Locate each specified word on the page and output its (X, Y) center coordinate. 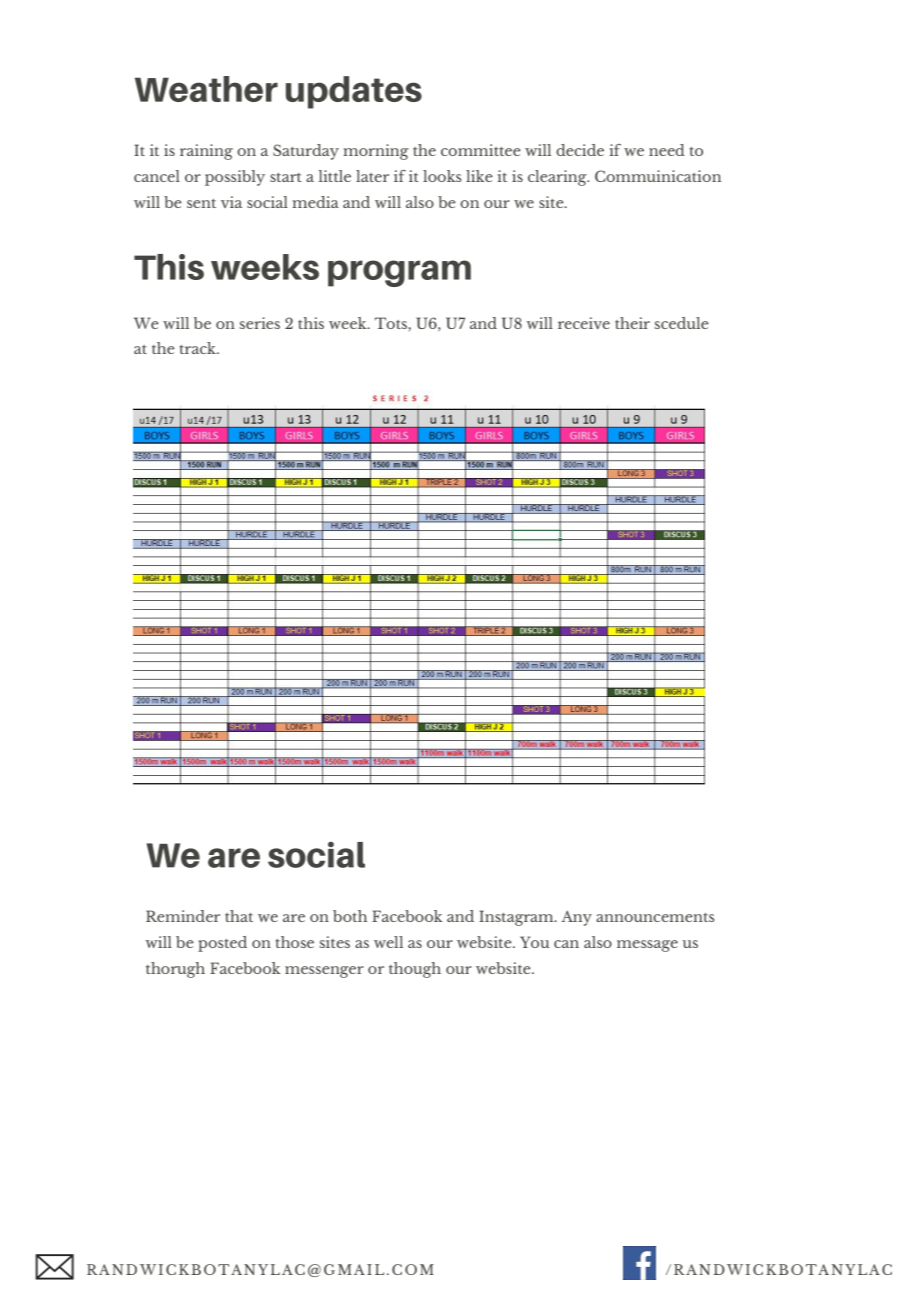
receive (584, 323)
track (199, 348)
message (647, 946)
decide (580, 150)
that (239, 916)
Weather (206, 89)
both (350, 916)
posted (222, 944)
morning (376, 152)
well (388, 942)
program (399, 273)
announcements (655, 917)
